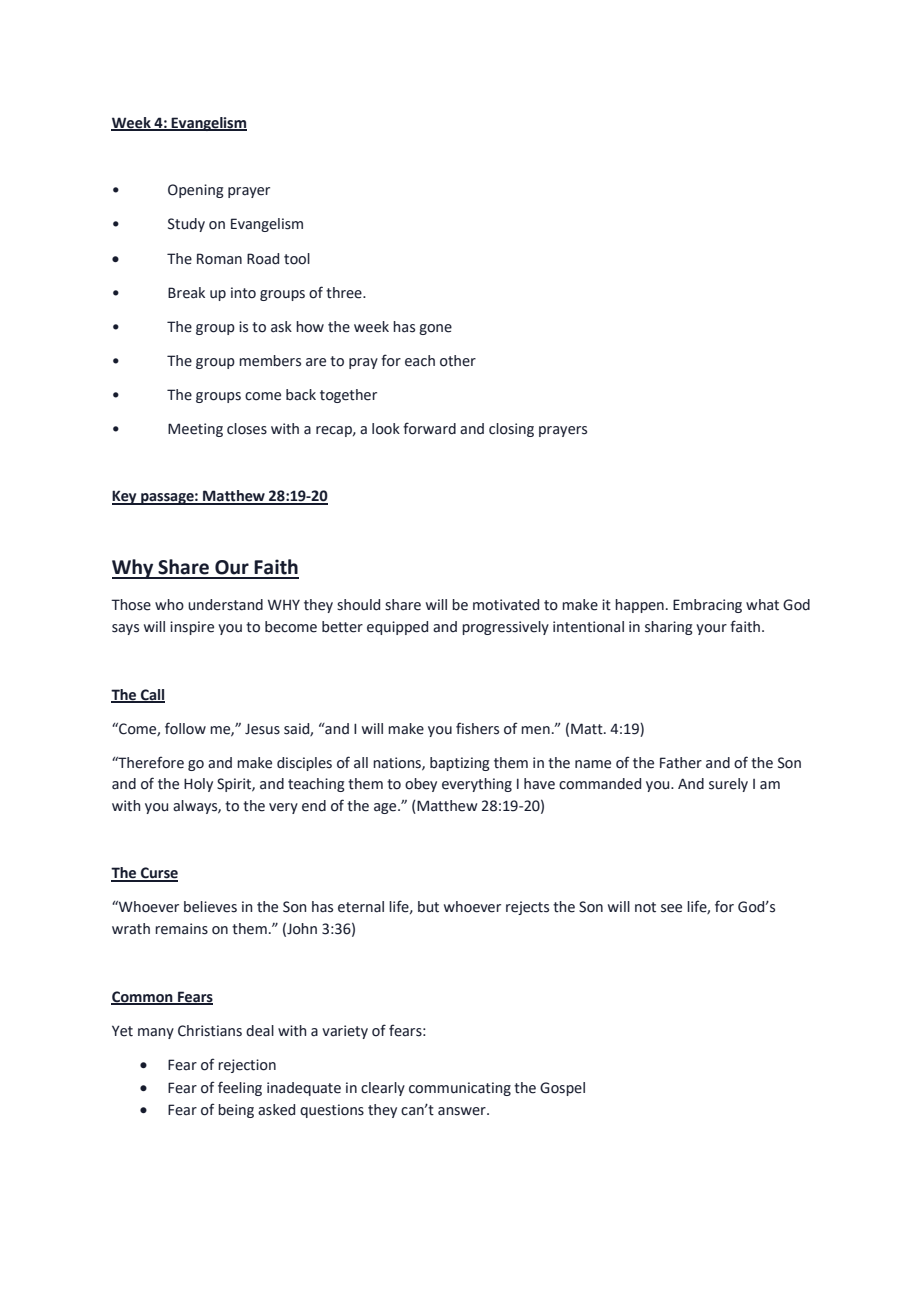  I want to click on feeling, so click(240, 1088).
